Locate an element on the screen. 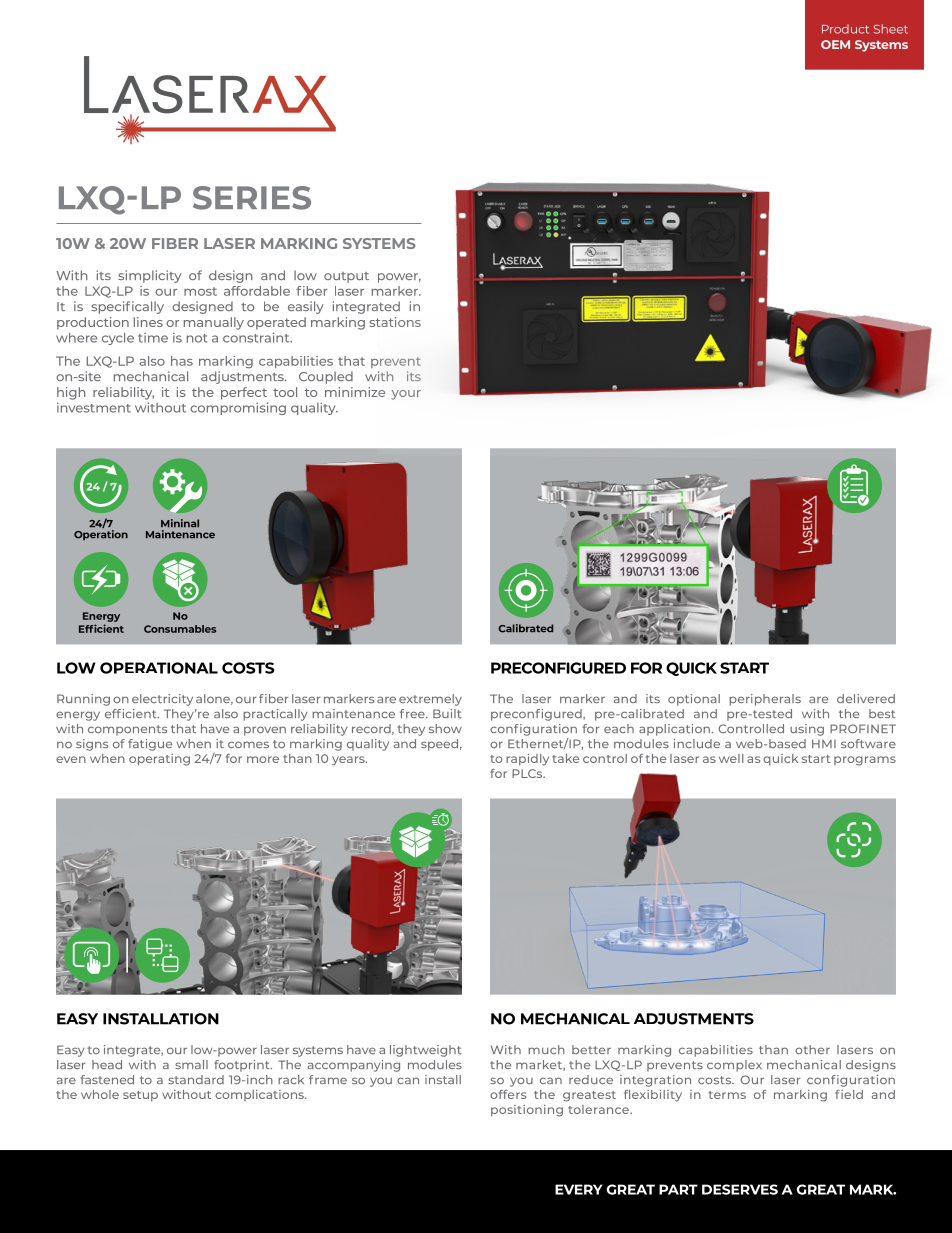 The height and width of the screenshot is (1233, 952). OEM is located at coordinates (835, 44).
